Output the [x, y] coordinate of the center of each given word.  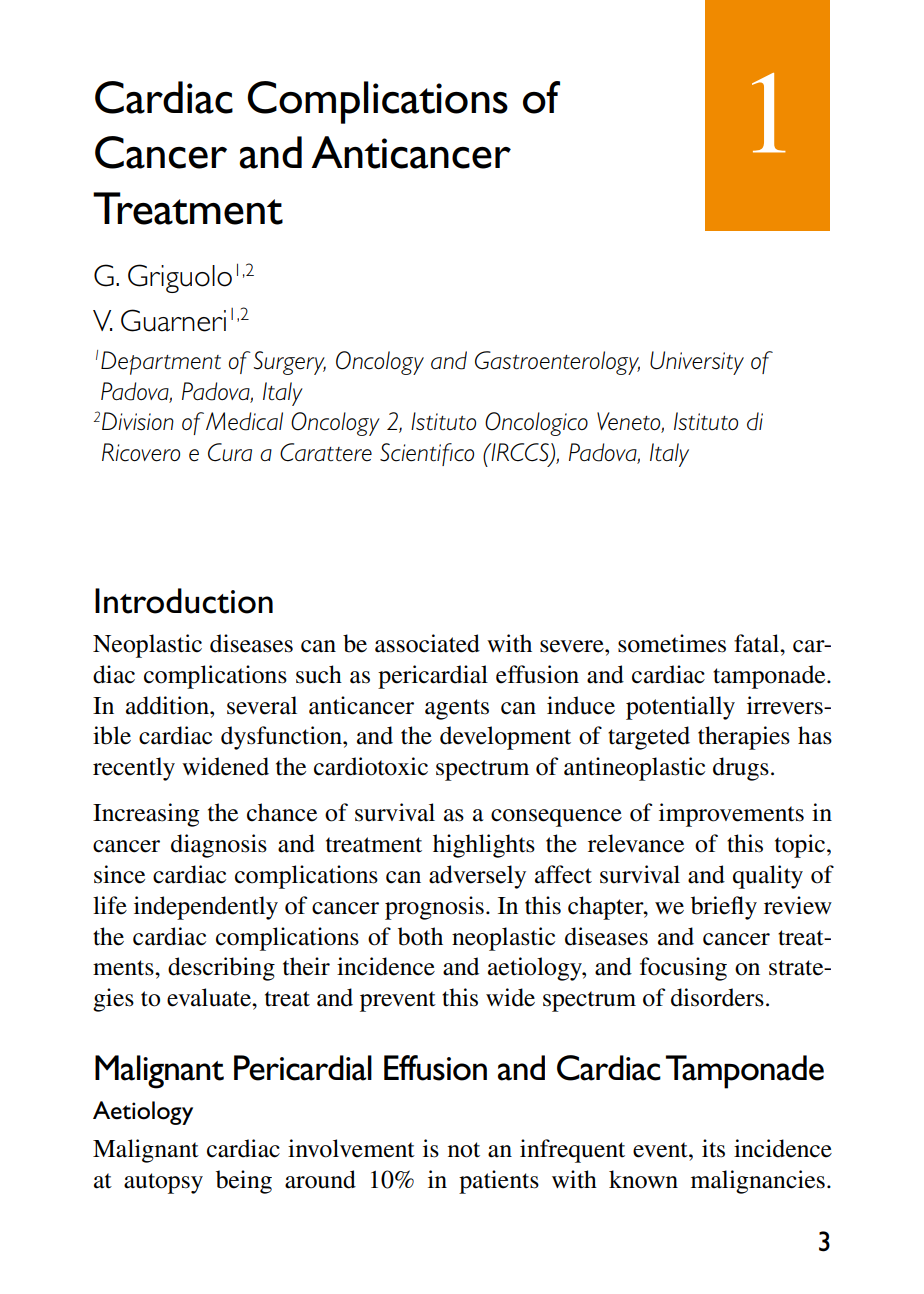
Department [161, 363]
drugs [741, 769]
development [505, 738]
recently [134, 769]
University [697, 363]
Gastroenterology [557, 363]
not [464, 1150]
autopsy [163, 1183]
